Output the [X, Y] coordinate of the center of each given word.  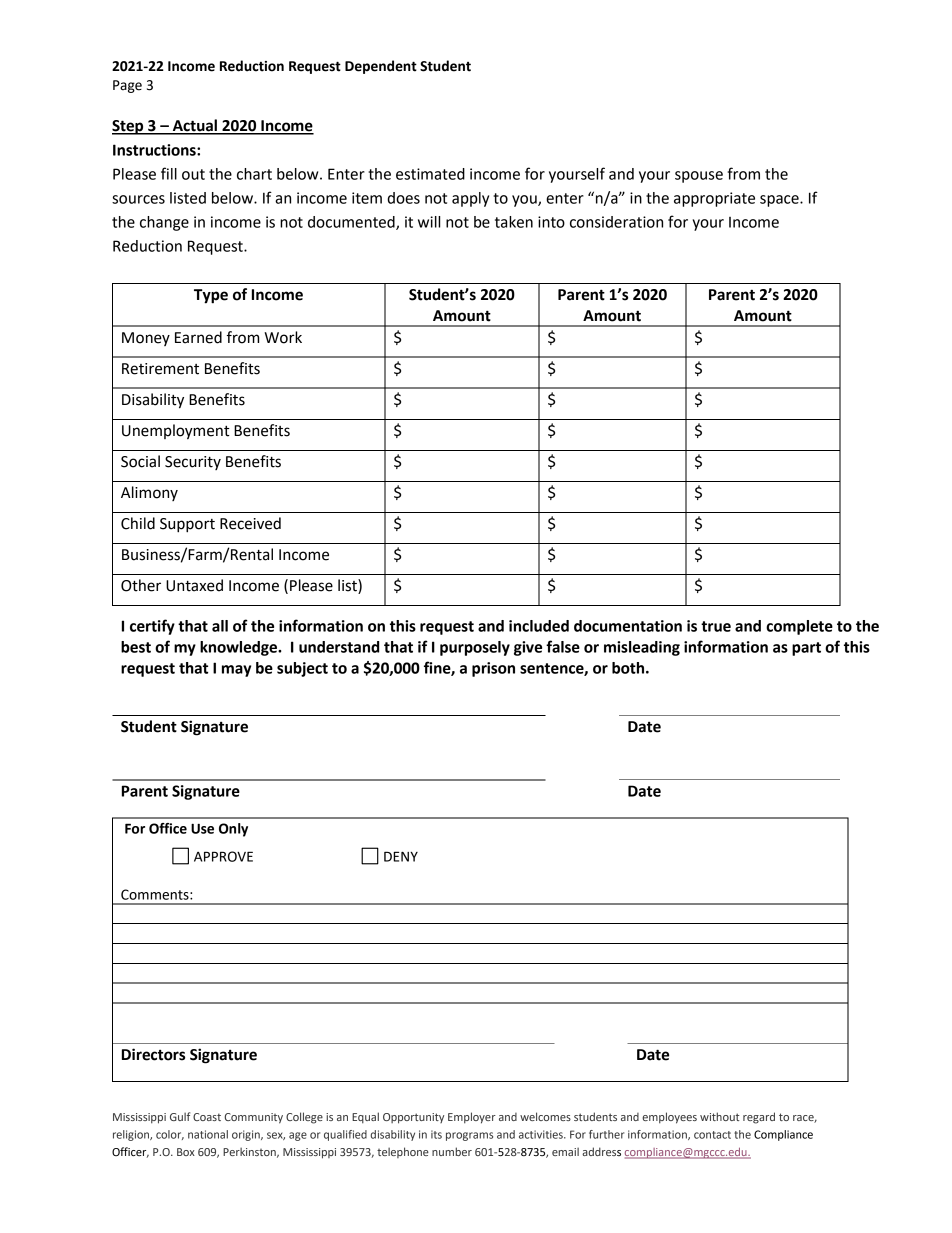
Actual [194, 126]
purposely [475, 648]
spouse [699, 177]
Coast [207, 1117]
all [220, 626]
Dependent [381, 67]
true [716, 626]
